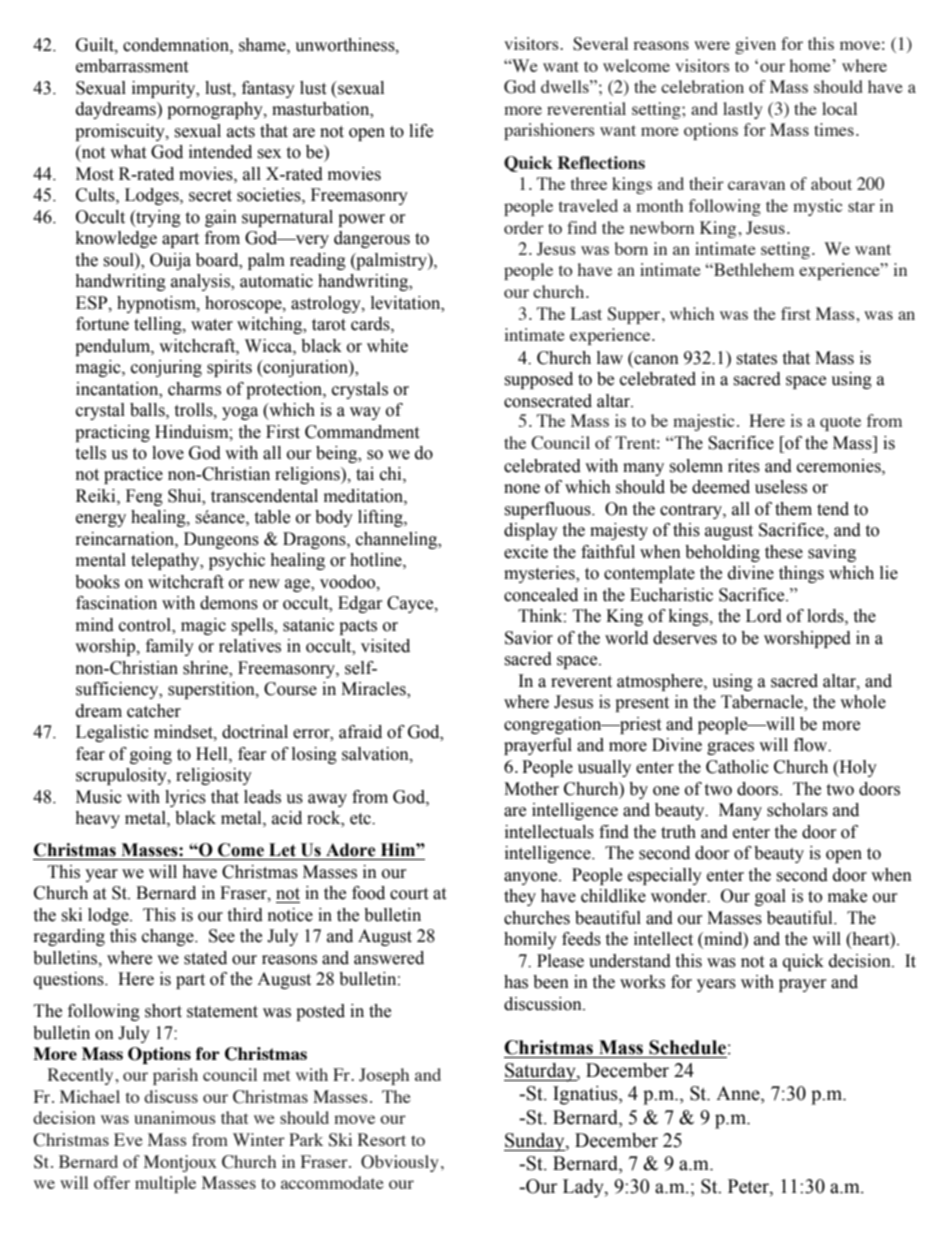 The image size is (952, 1233). I want to click on levitation, so click(407, 303).
